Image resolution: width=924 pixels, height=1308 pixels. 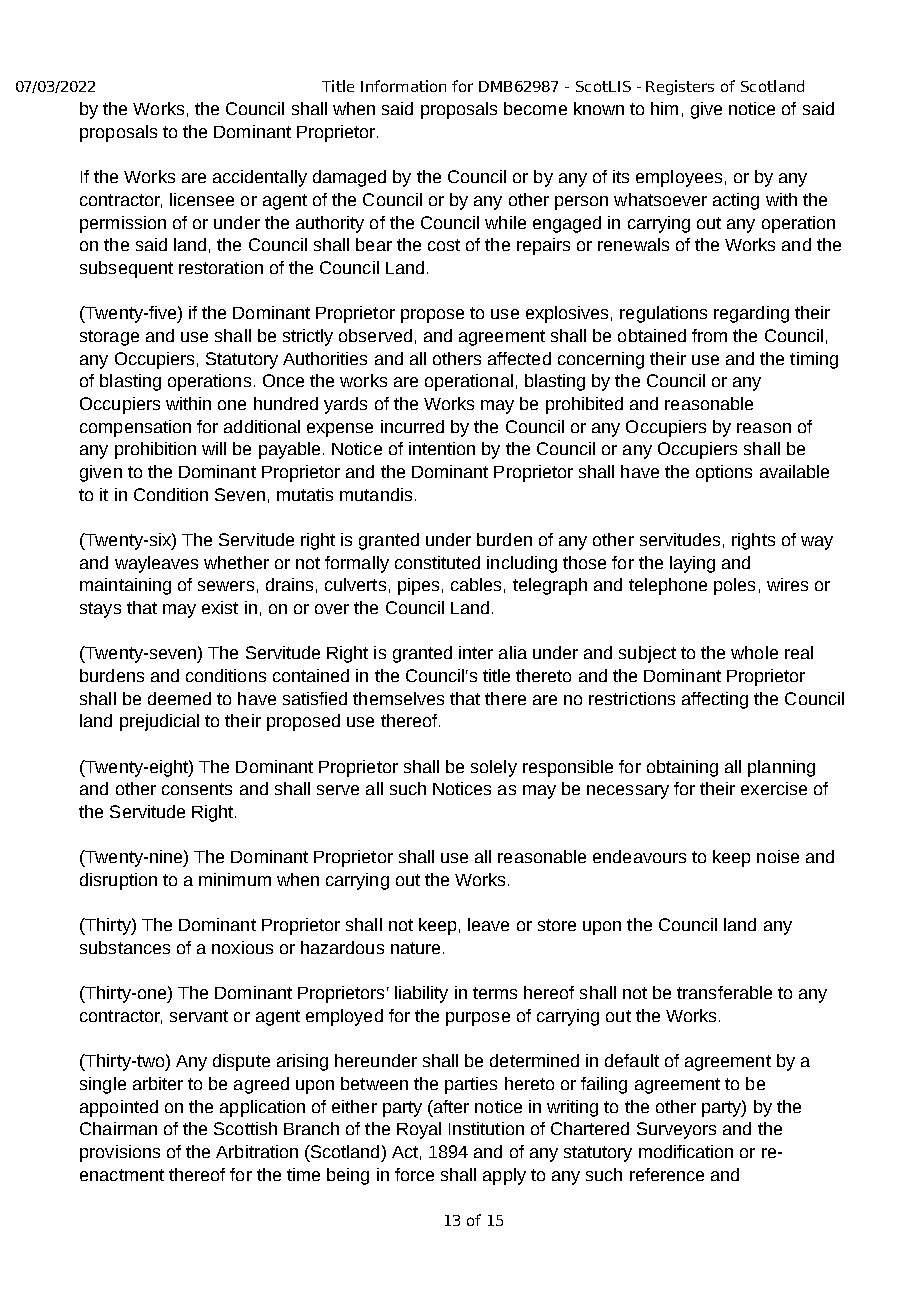 What do you see at coordinates (724, 473) in the screenshot?
I see `options` at bounding box center [724, 473].
